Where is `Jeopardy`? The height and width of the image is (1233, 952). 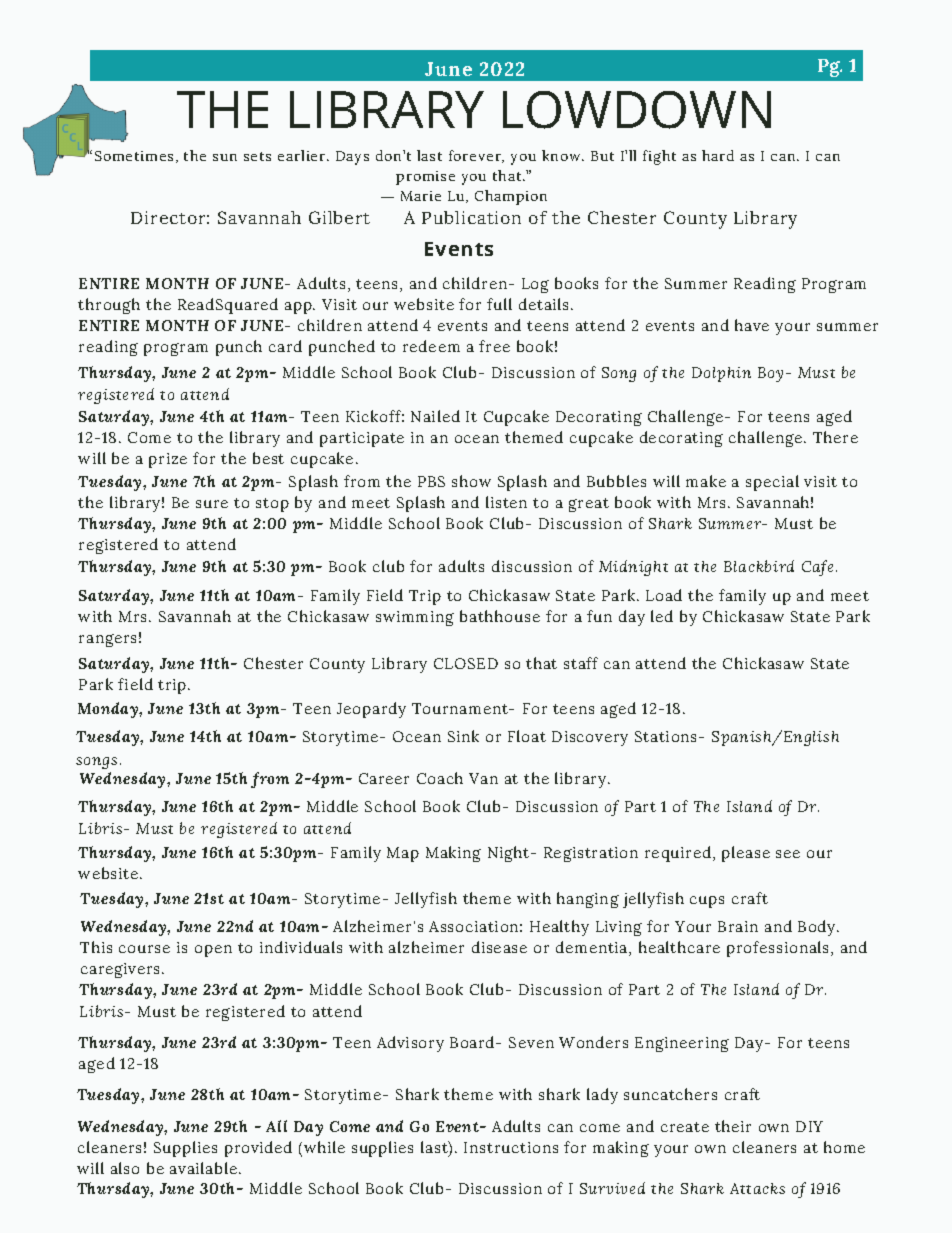
Jeopardy is located at coordinates (371, 710).
